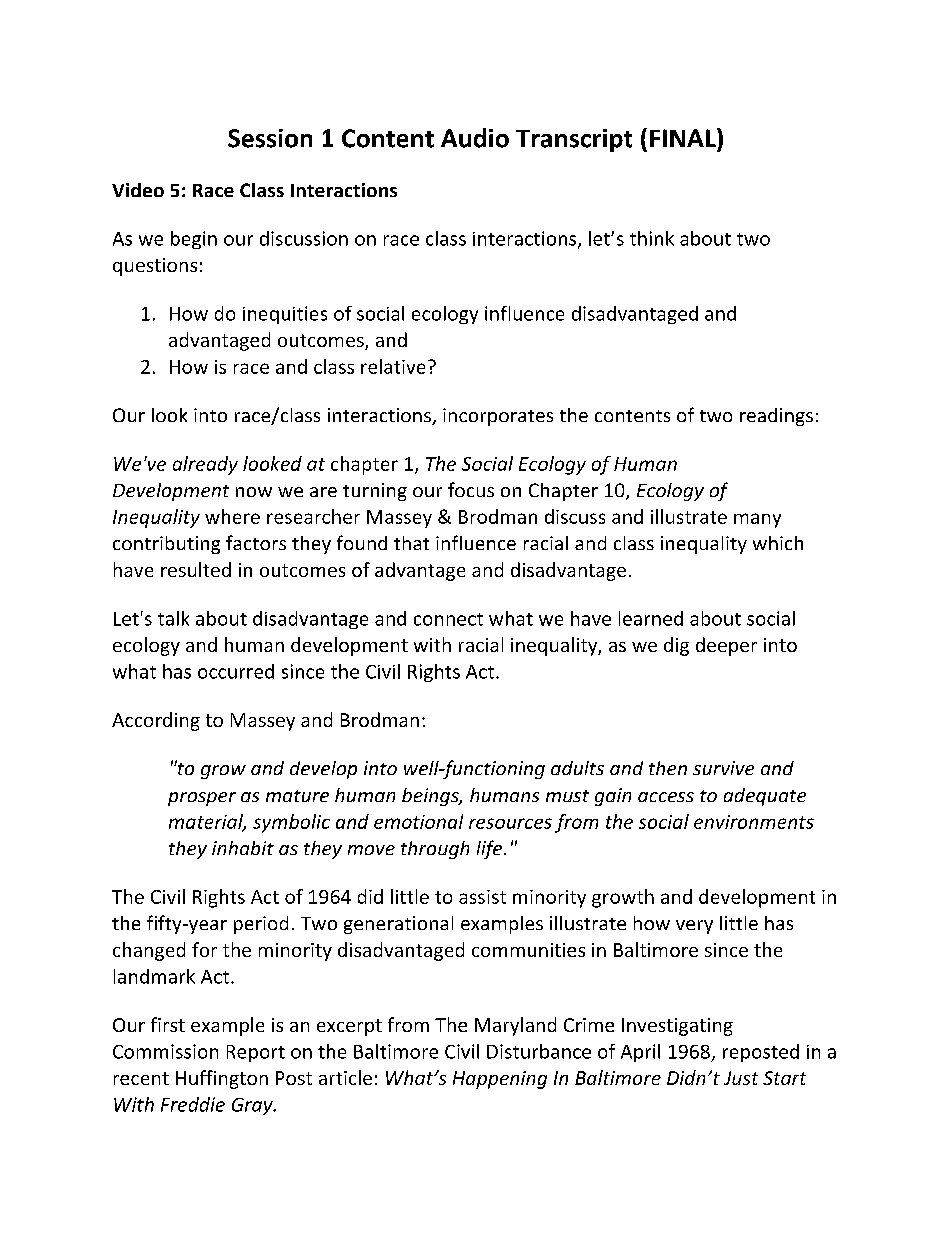  I want to click on deeper, so click(726, 646).
